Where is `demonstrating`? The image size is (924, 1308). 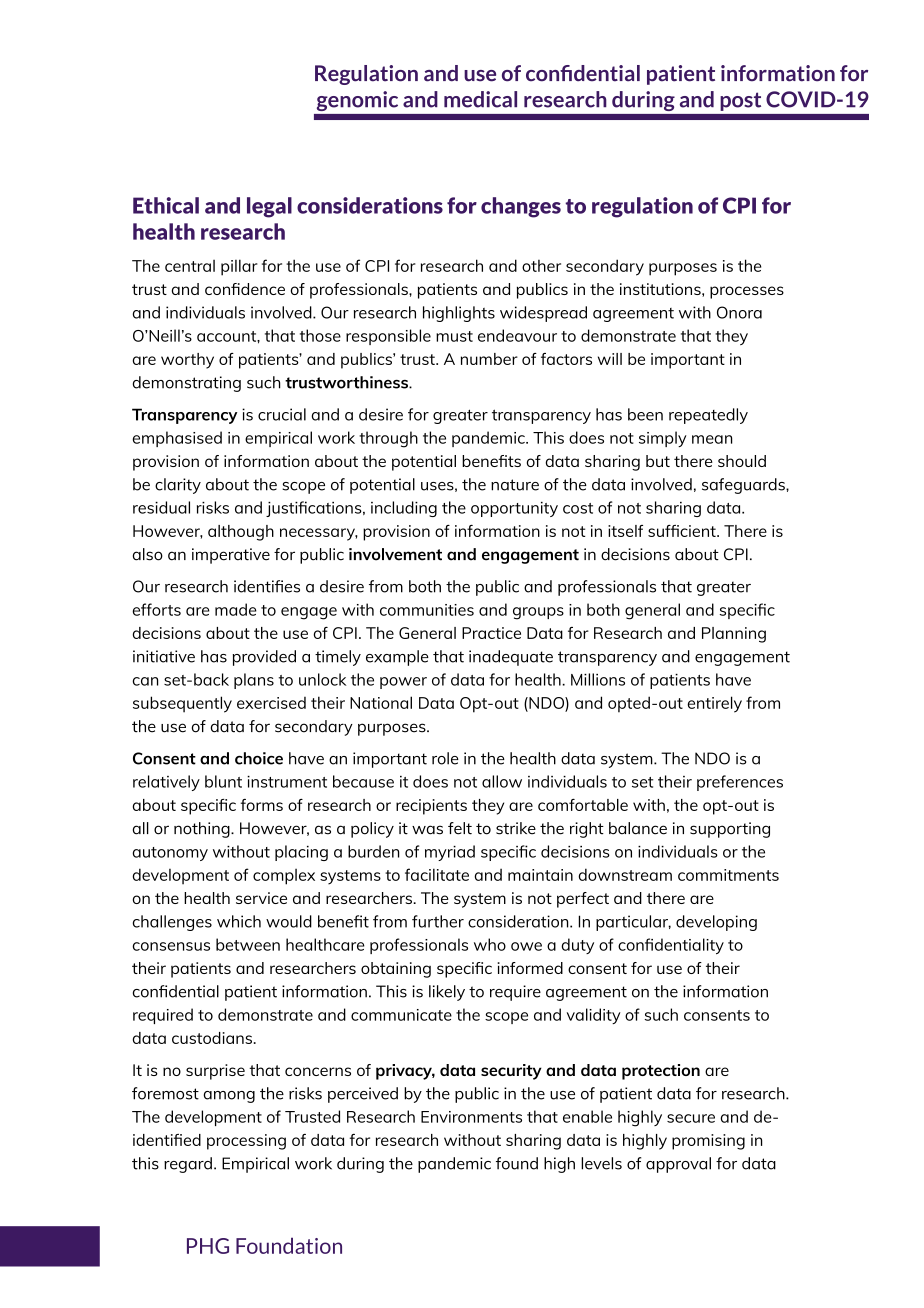
demonstrating is located at coordinates (187, 384).
